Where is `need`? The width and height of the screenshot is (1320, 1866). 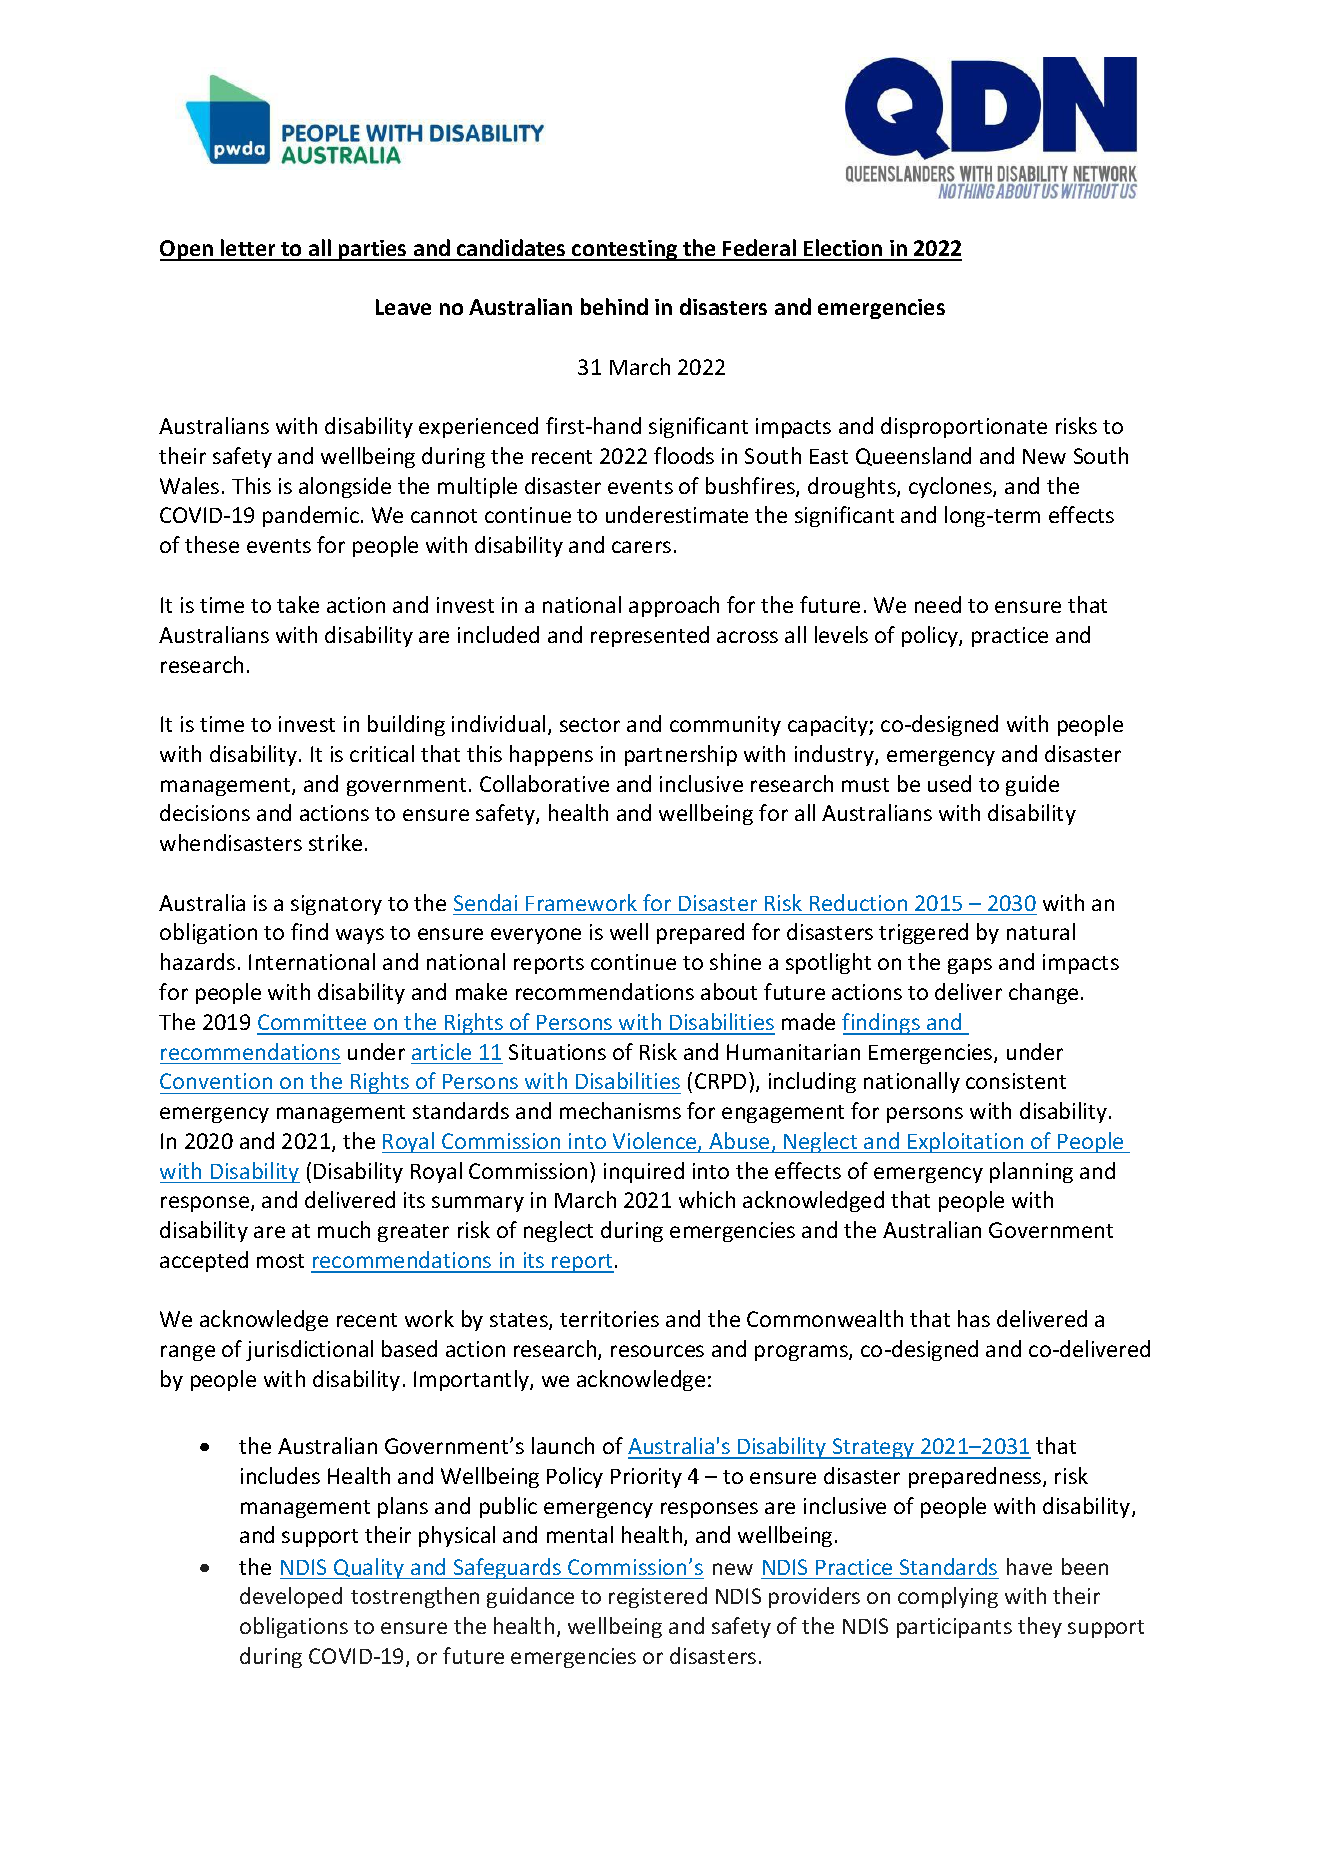 need is located at coordinates (938, 604).
